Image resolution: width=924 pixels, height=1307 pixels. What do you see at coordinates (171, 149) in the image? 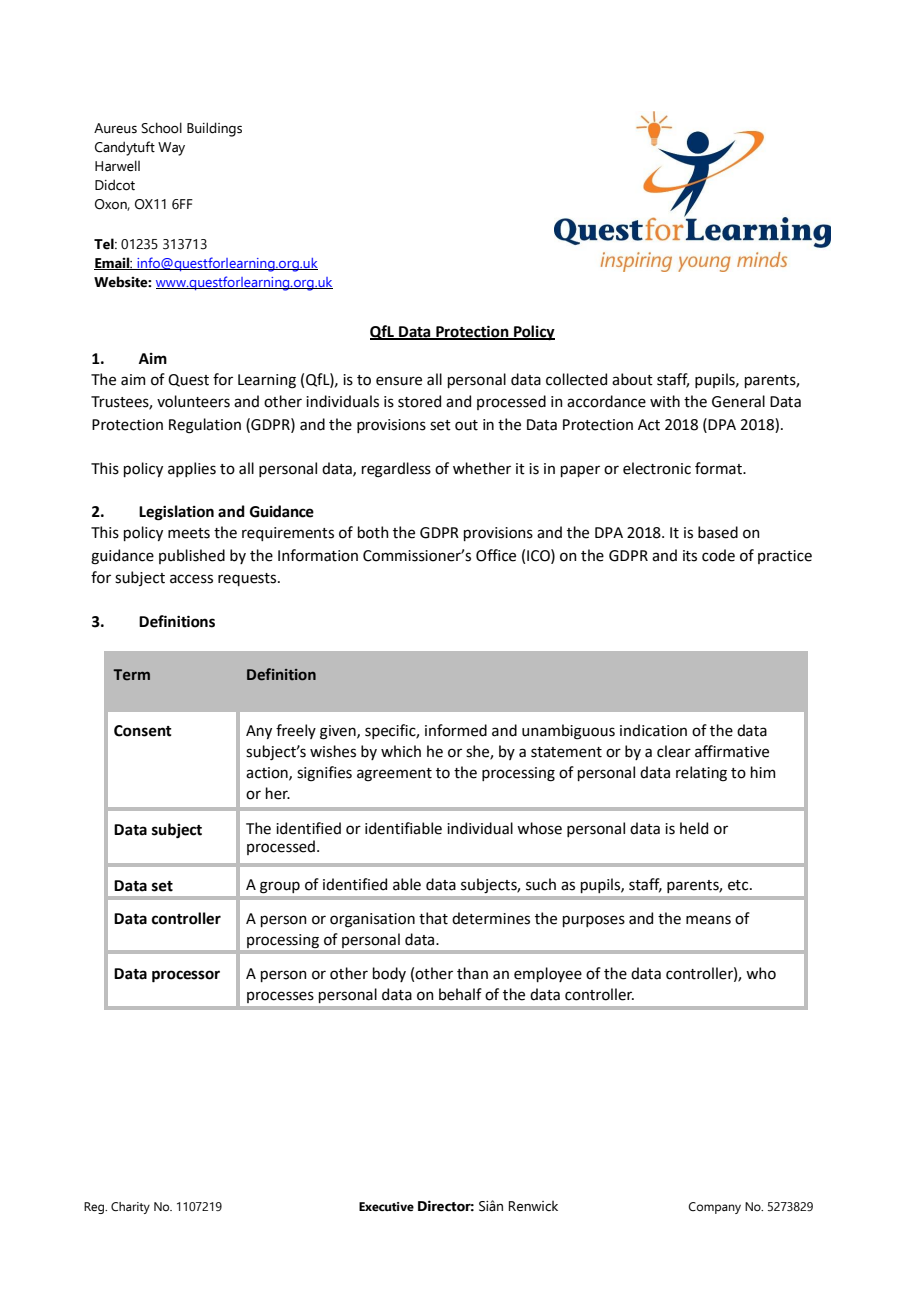
I see `Way` at bounding box center [171, 149].
